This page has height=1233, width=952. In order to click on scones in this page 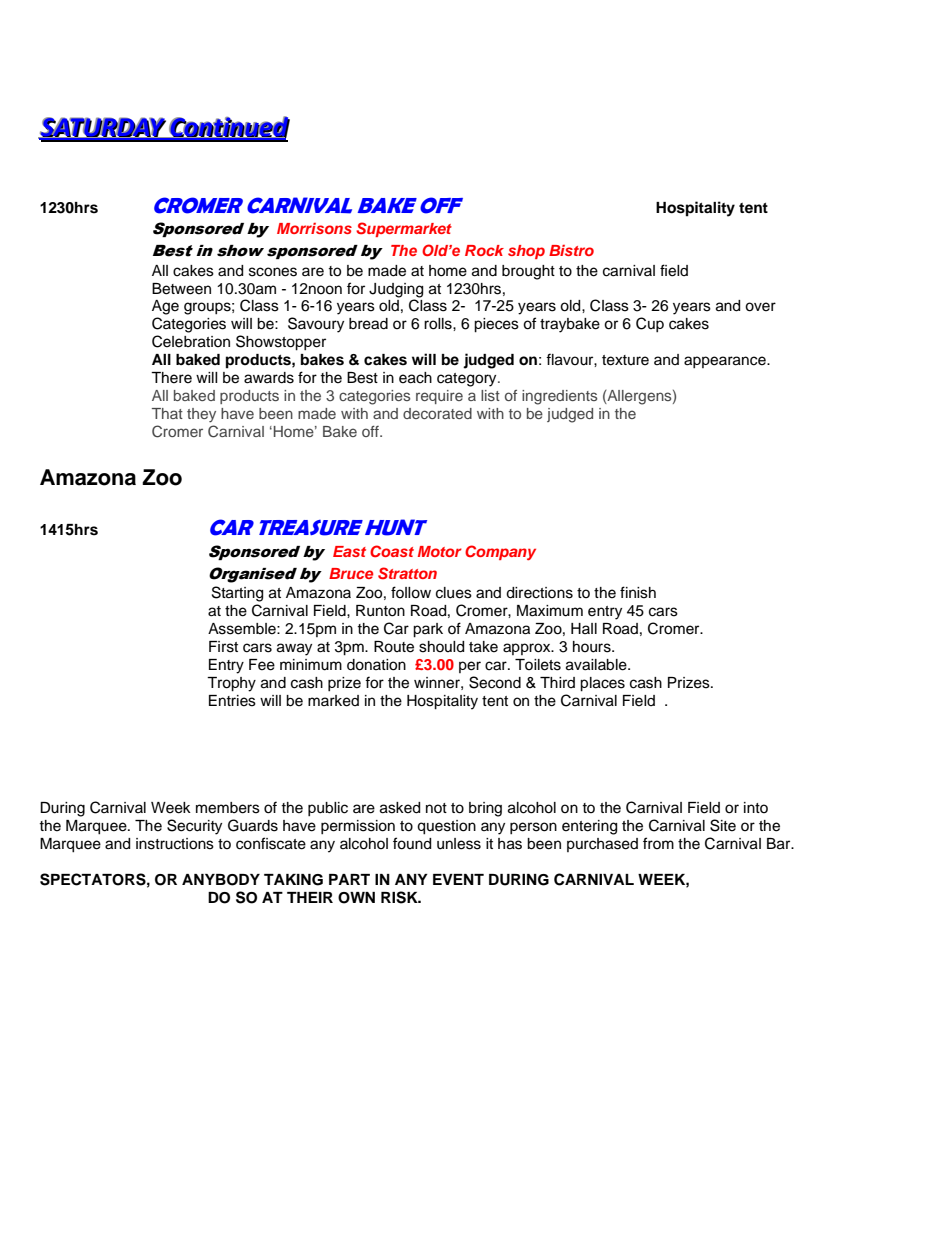, I will do `click(273, 272)`.
